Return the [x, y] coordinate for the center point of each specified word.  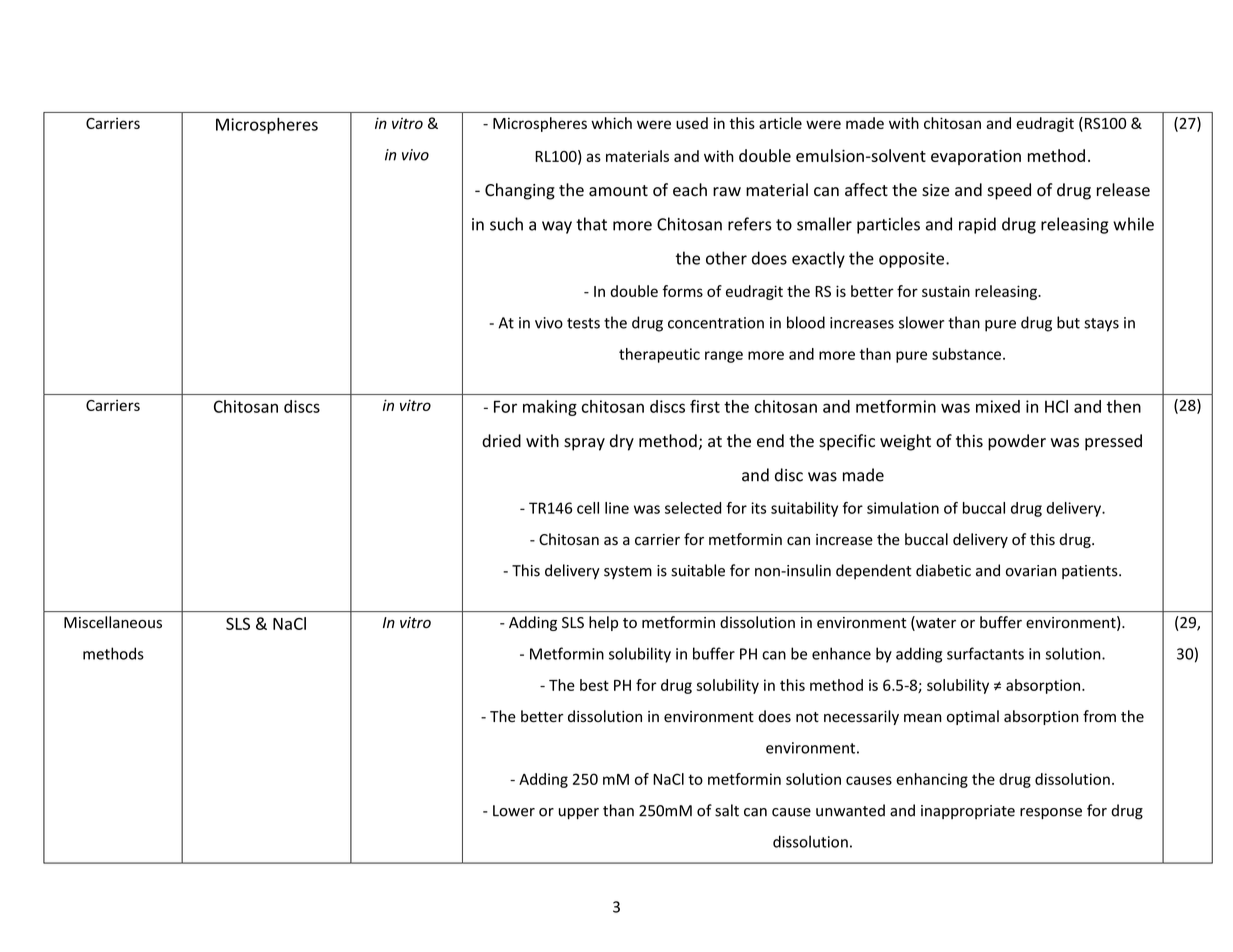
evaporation [976, 157]
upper [579, 813]
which [611, 123]
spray [584, 444]
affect [866, 190]
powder [1017, 442]
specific [847, 442]
